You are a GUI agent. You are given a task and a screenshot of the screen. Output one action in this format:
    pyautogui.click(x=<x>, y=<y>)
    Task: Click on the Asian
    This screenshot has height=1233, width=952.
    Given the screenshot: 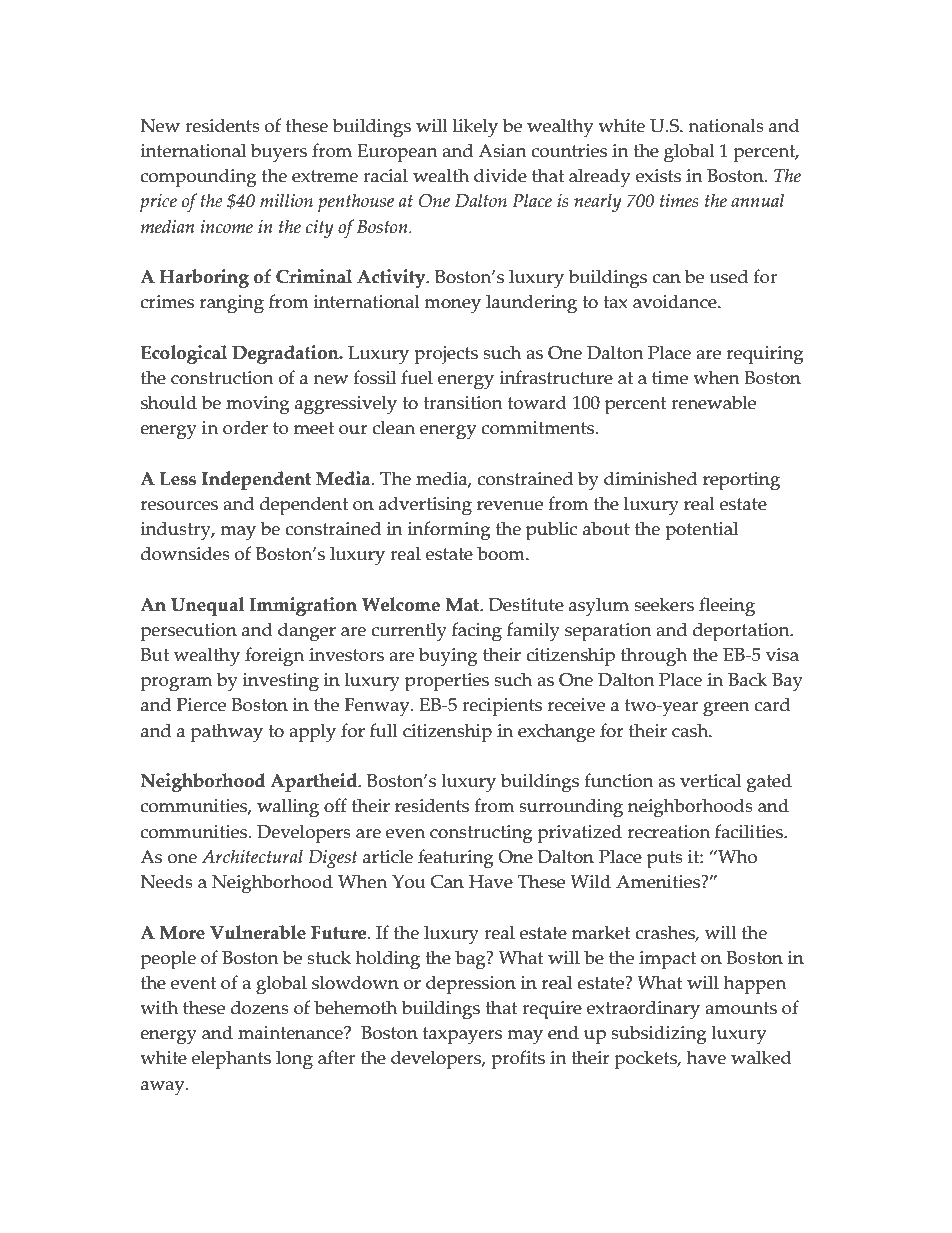 What is the action you would take?
    pyautogui.click(x=502, y=151)
